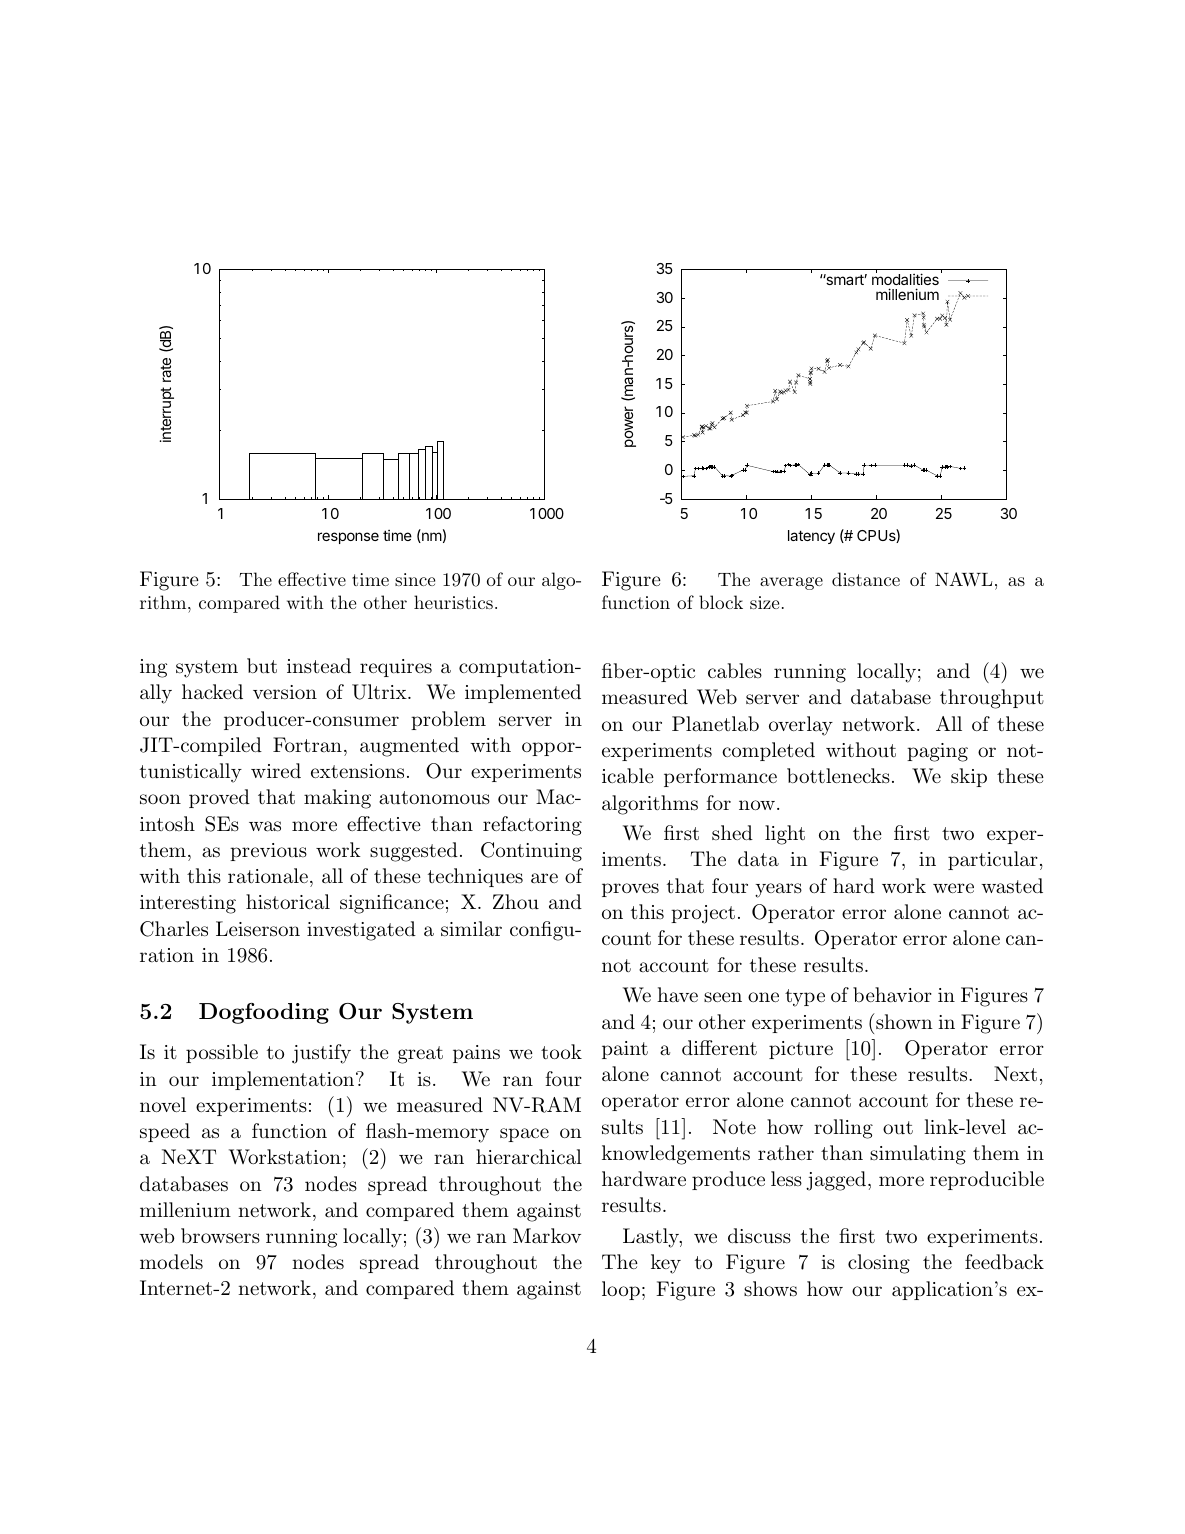  I want to click on implemented, so click(523, 693).
